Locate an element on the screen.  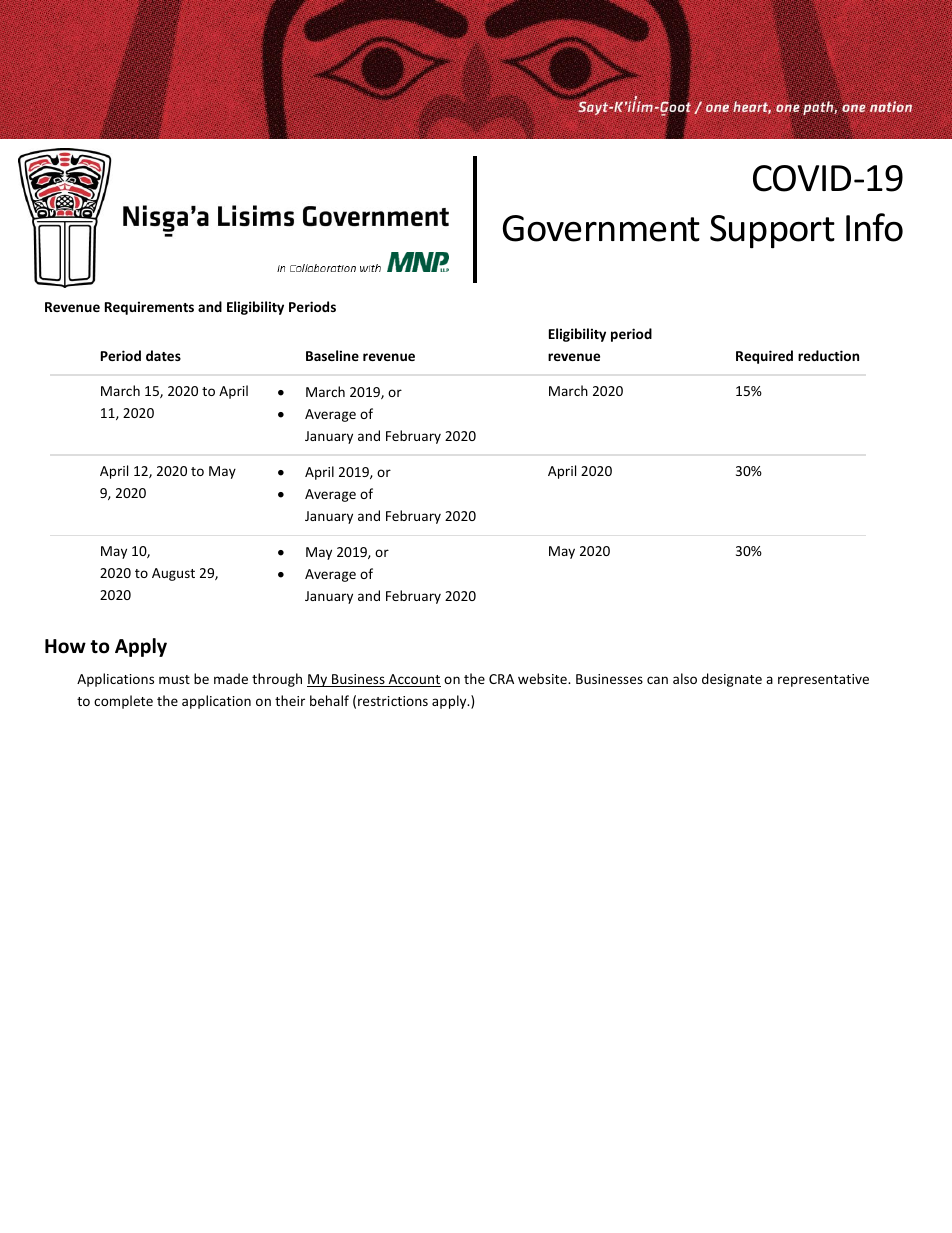
Support is located at coordinates (772, 232).
